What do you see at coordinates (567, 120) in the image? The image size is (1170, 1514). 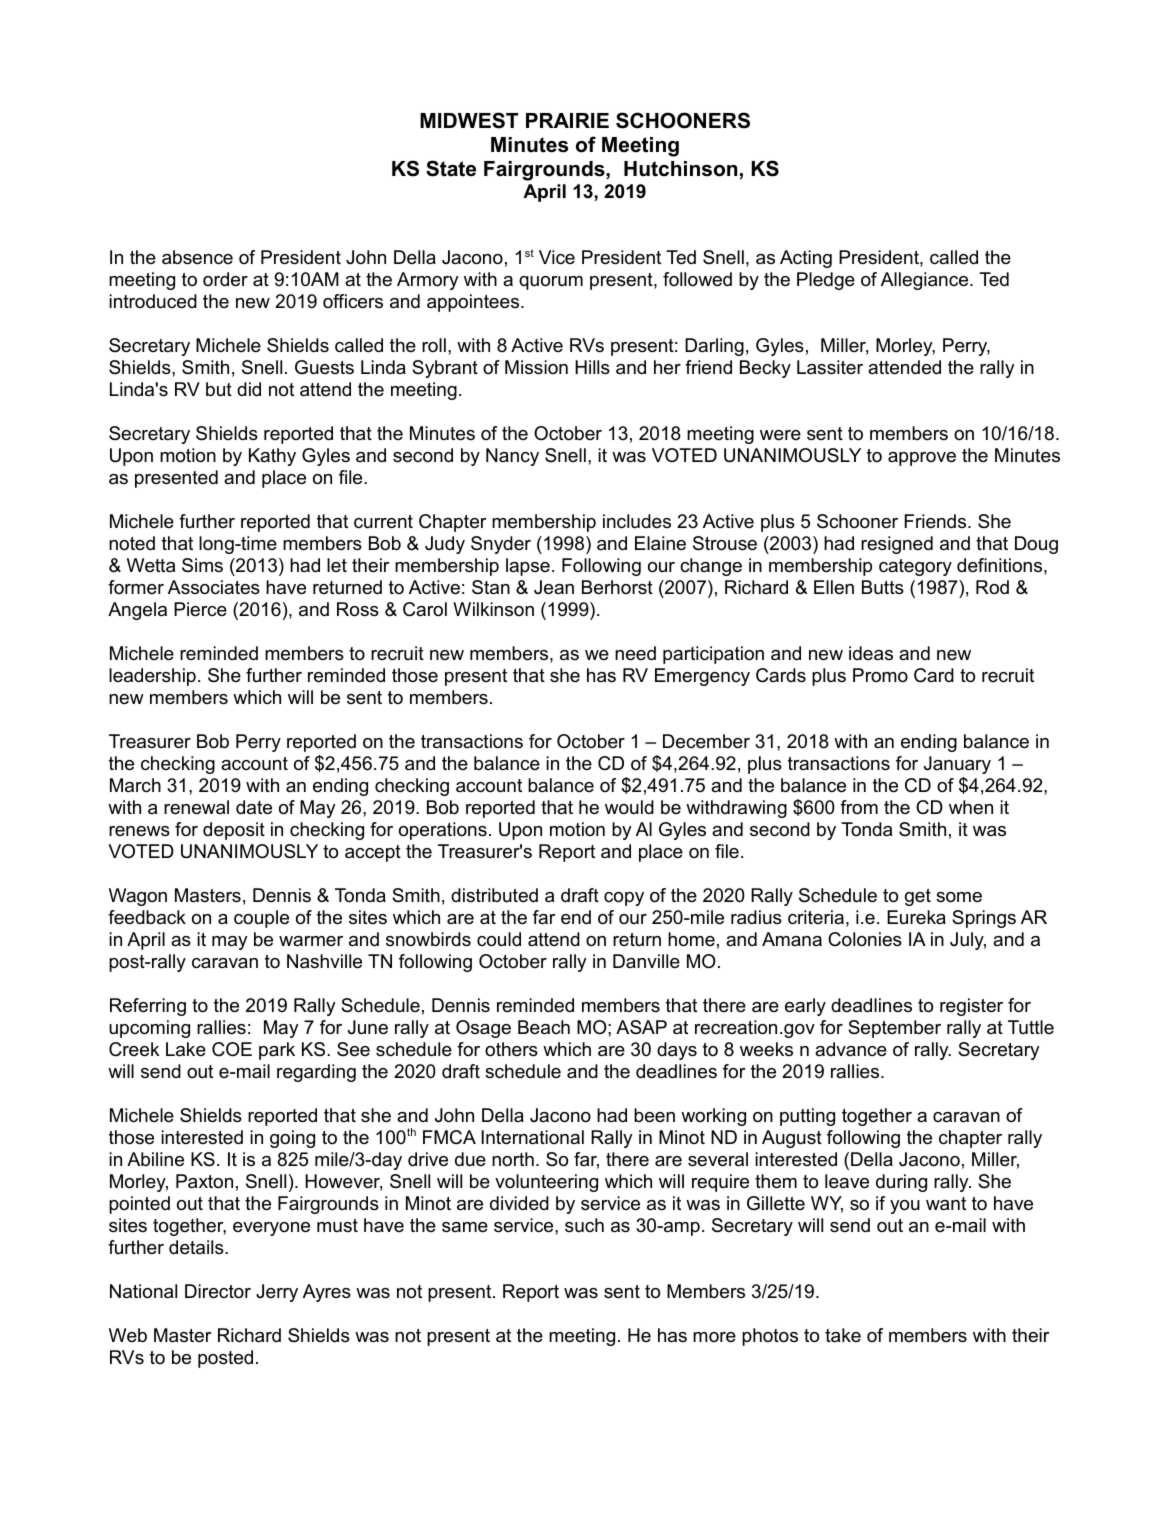 I see `PRAIRIE` at bounding box center [567, 120].
